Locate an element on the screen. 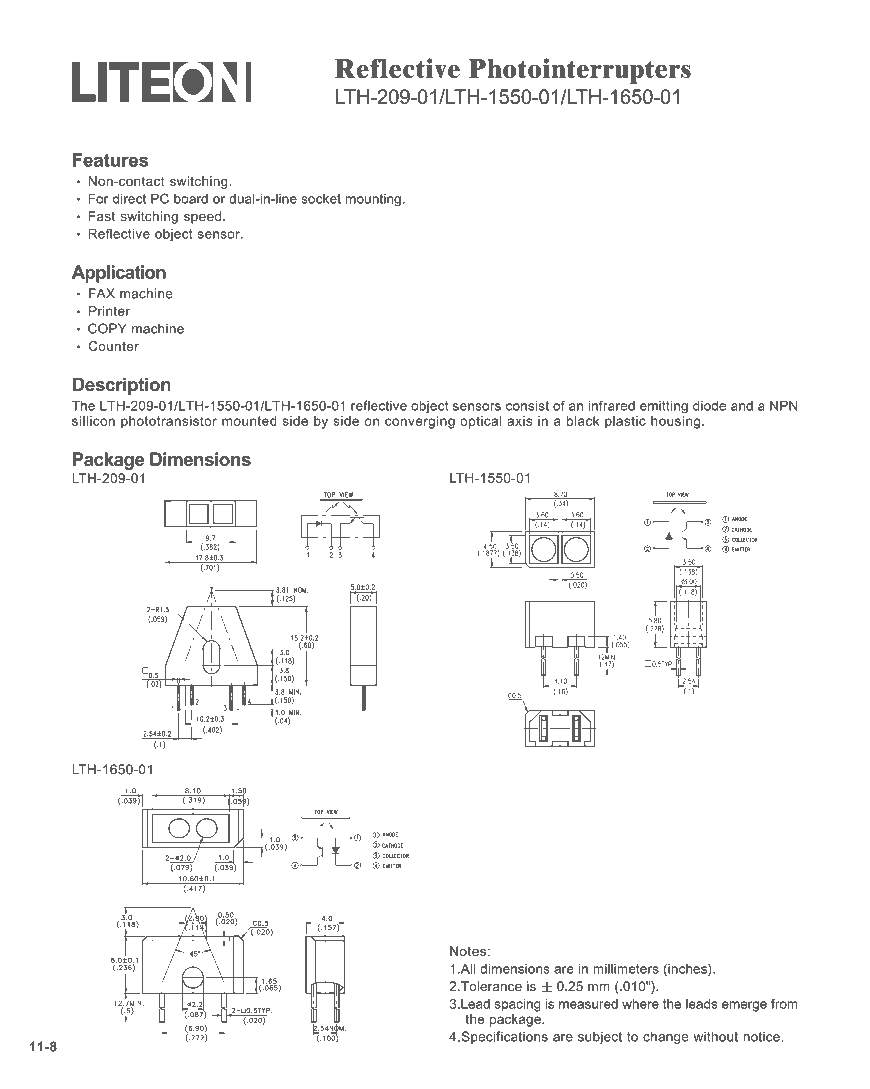  millimeters is located at coordinates (626, 969).
